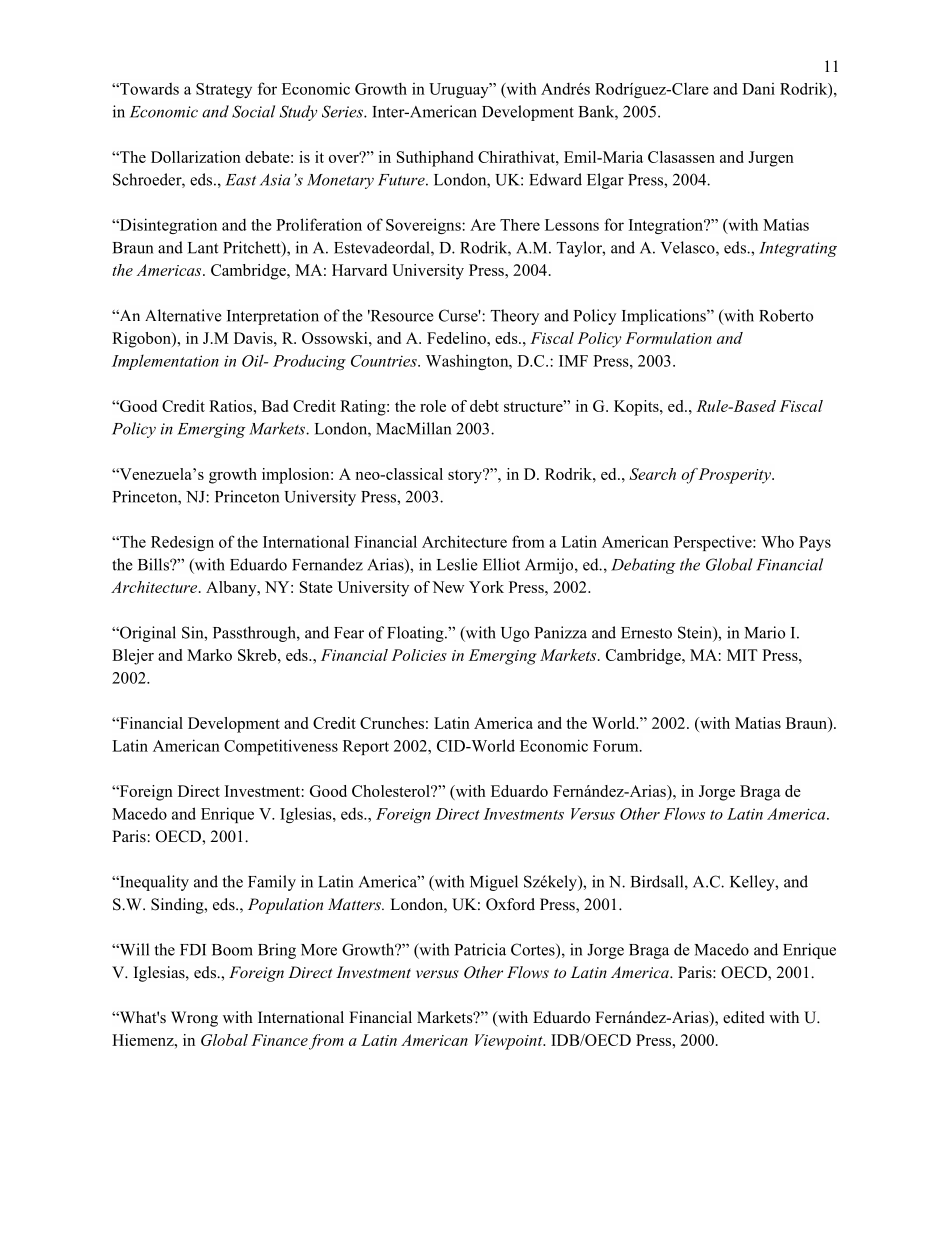 The image size is (952, 1233). I want to click on Social, so click(253, 111).
